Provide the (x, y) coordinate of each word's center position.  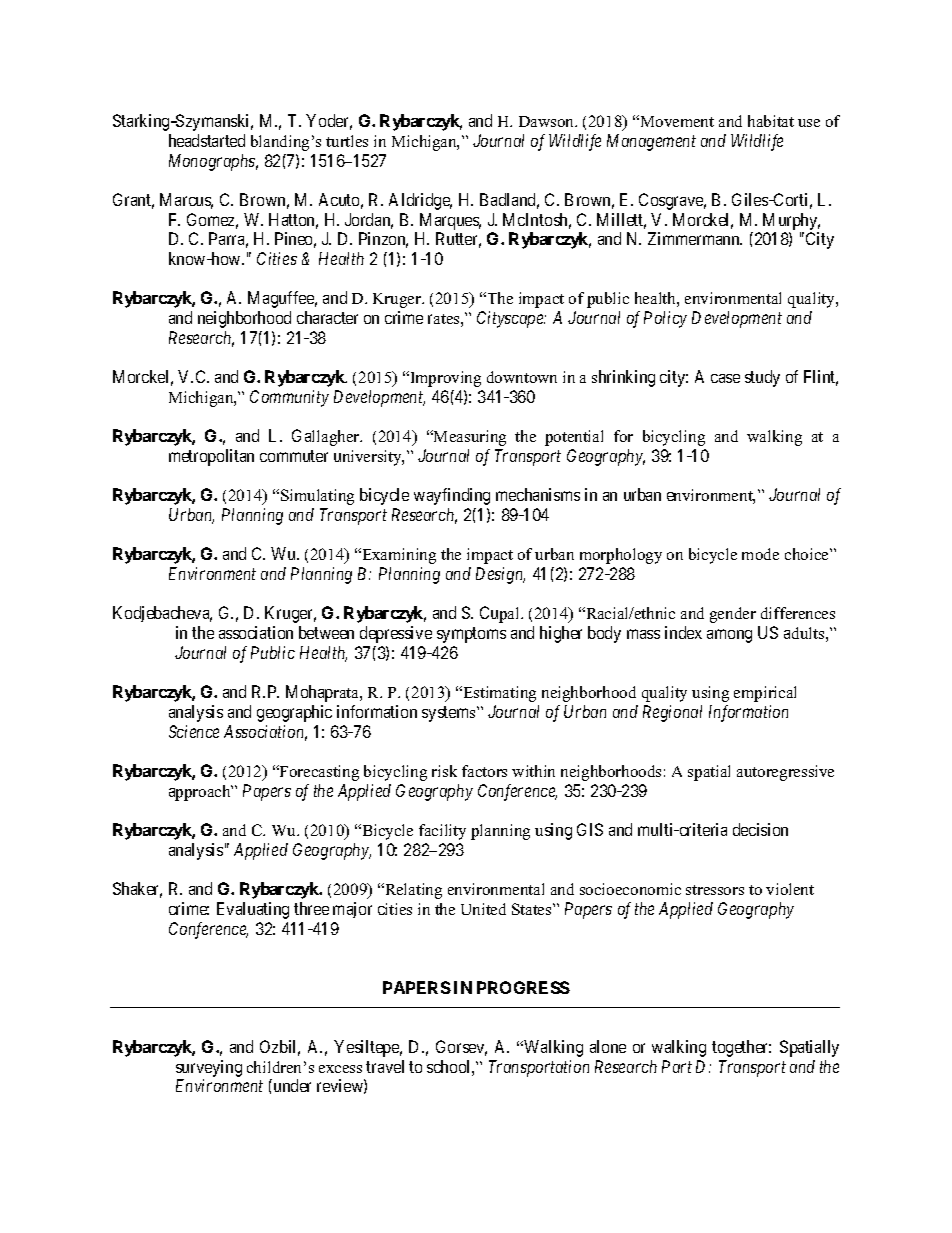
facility (442, 832)
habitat (771, 121)
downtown (522, 377)
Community (289, 398)
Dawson (548, 121)
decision (760, 829)
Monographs (213, 162)
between (326, 632)
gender (733, 615)
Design (500, 575)
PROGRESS (523, 987)
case (725, 378)
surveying (209, 1068)
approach (201, 793)
